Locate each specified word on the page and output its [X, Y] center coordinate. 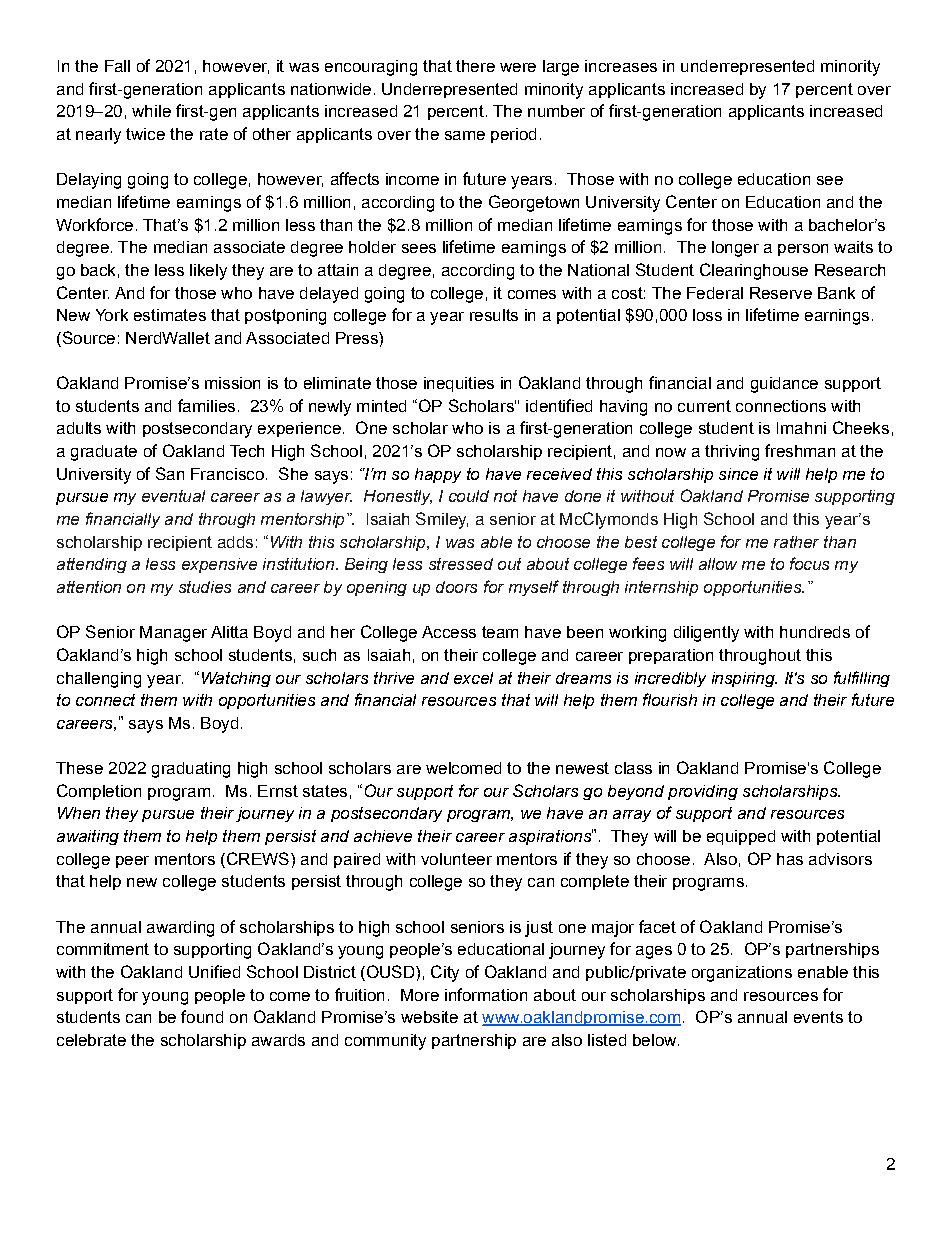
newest [582, 768]
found [202, 1016]
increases [621, 66]
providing [703, 792]
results [494, 315]
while [151, 111]
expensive [219, 565]
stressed [461, 564]
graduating [191, 770]
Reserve [781, 293]
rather [796, 542]
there [475, 66]
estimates [170, 315]
